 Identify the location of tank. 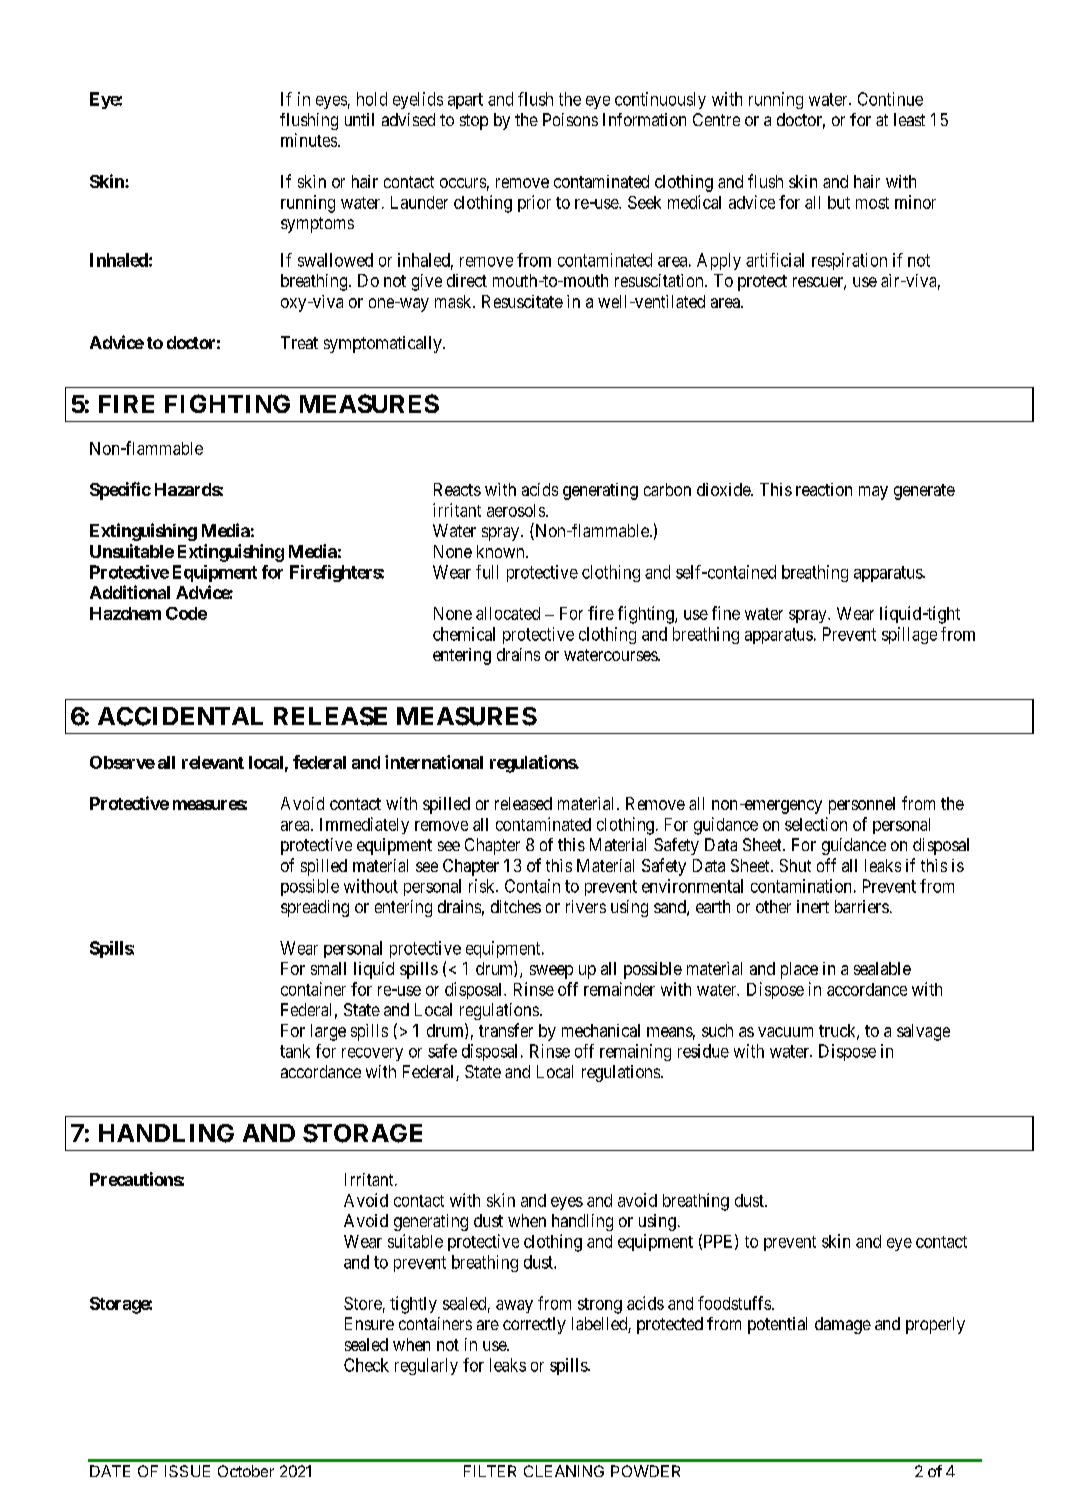
(295, 1051).
